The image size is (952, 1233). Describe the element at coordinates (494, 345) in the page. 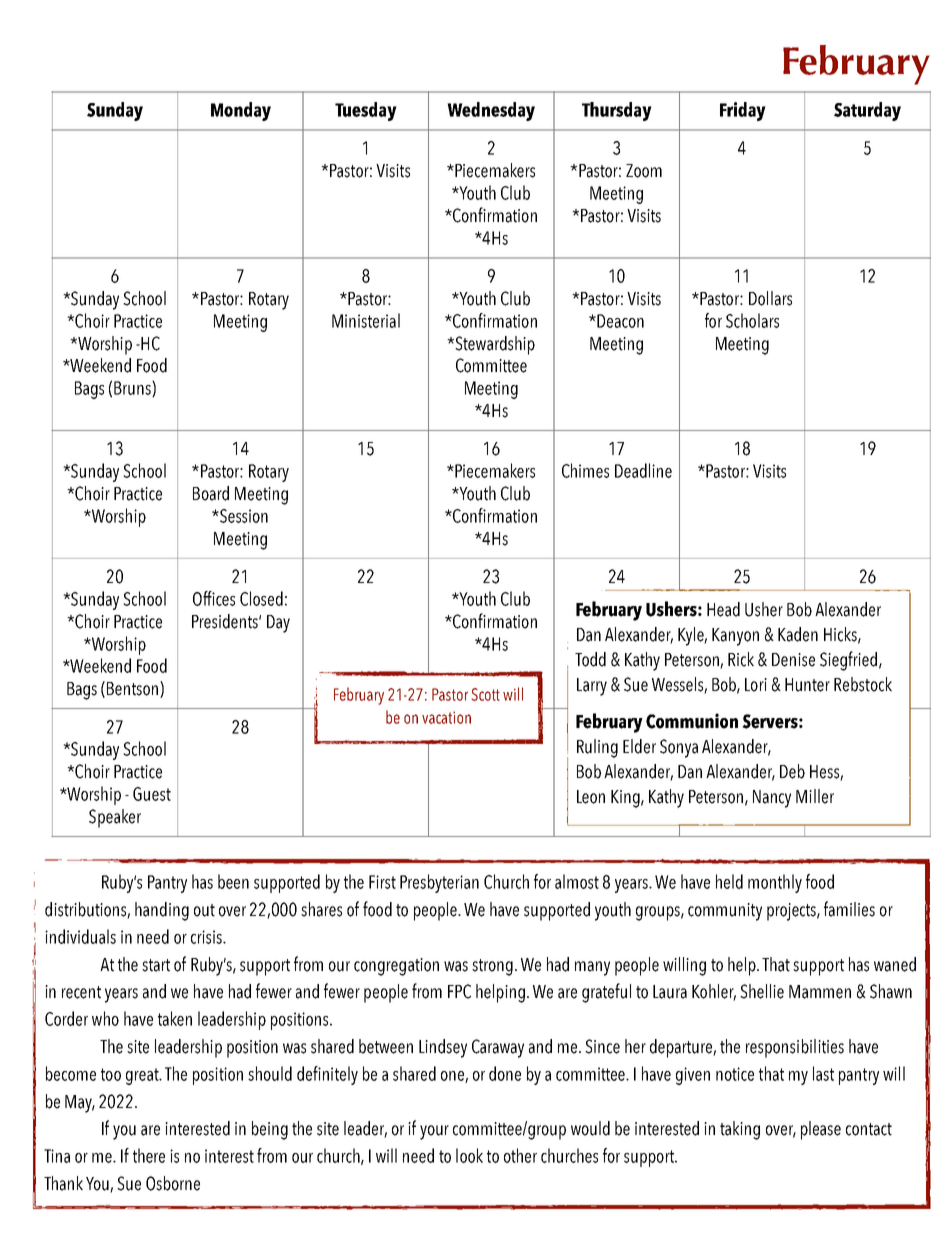

I see `Stewardship` at that location.
